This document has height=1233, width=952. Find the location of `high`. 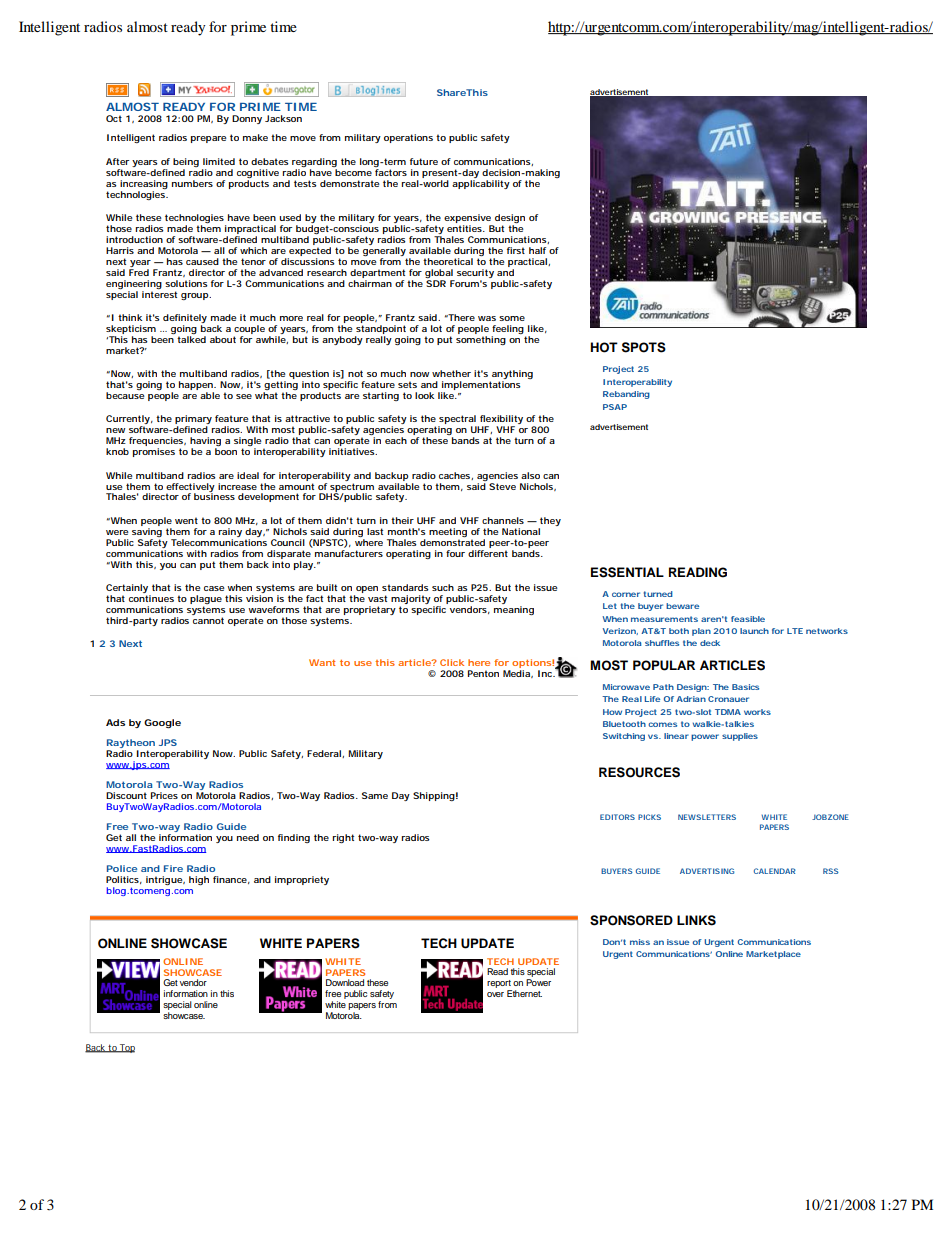

high is located at coordinates (199, 880).
